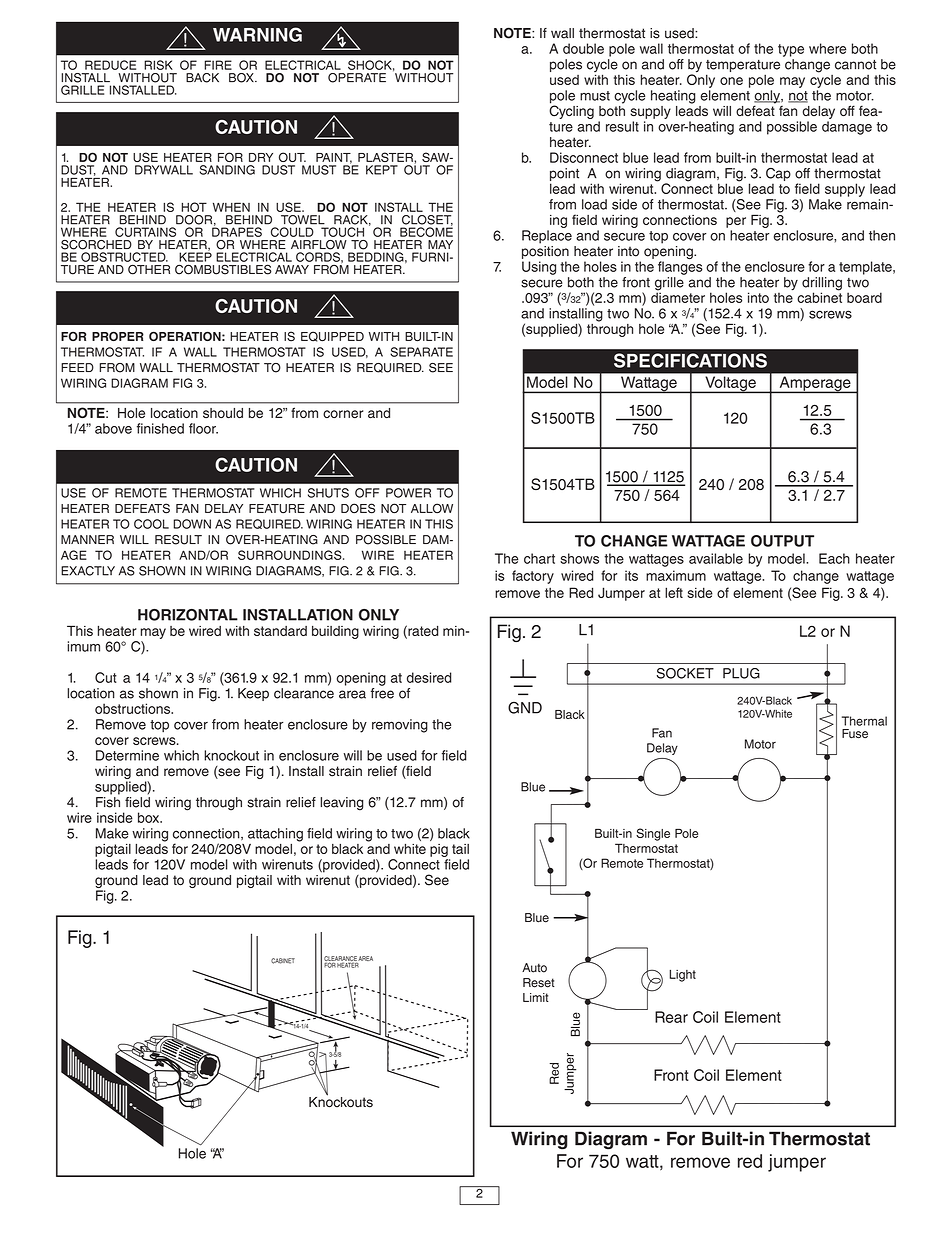  Describe the element at coordinates (275, 835) in the screenshot. I see `attaching` at that location.
